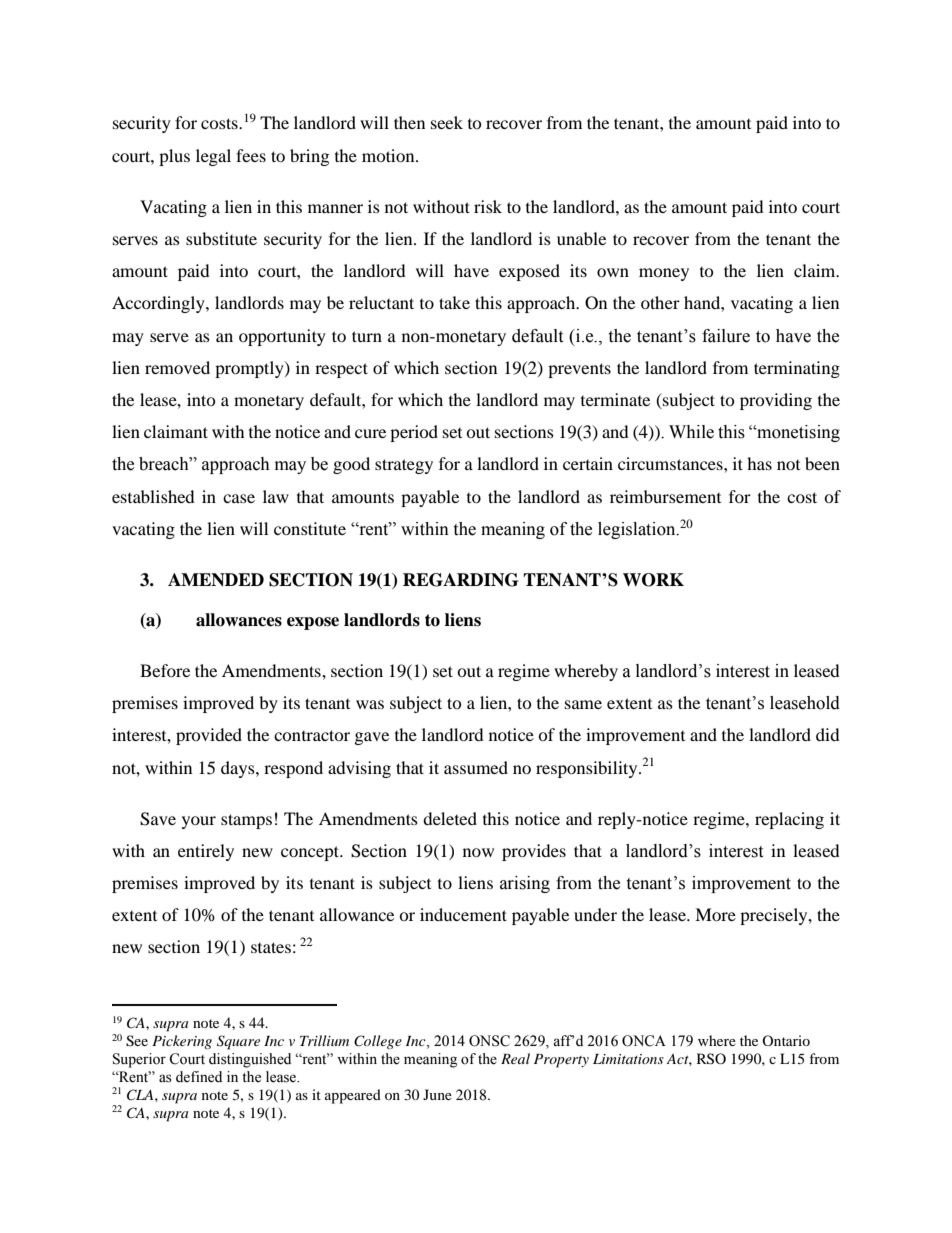 Image resolution: width=952 pixels, height=1233 pixels. I want to click on WORK, so click(653, 580).
